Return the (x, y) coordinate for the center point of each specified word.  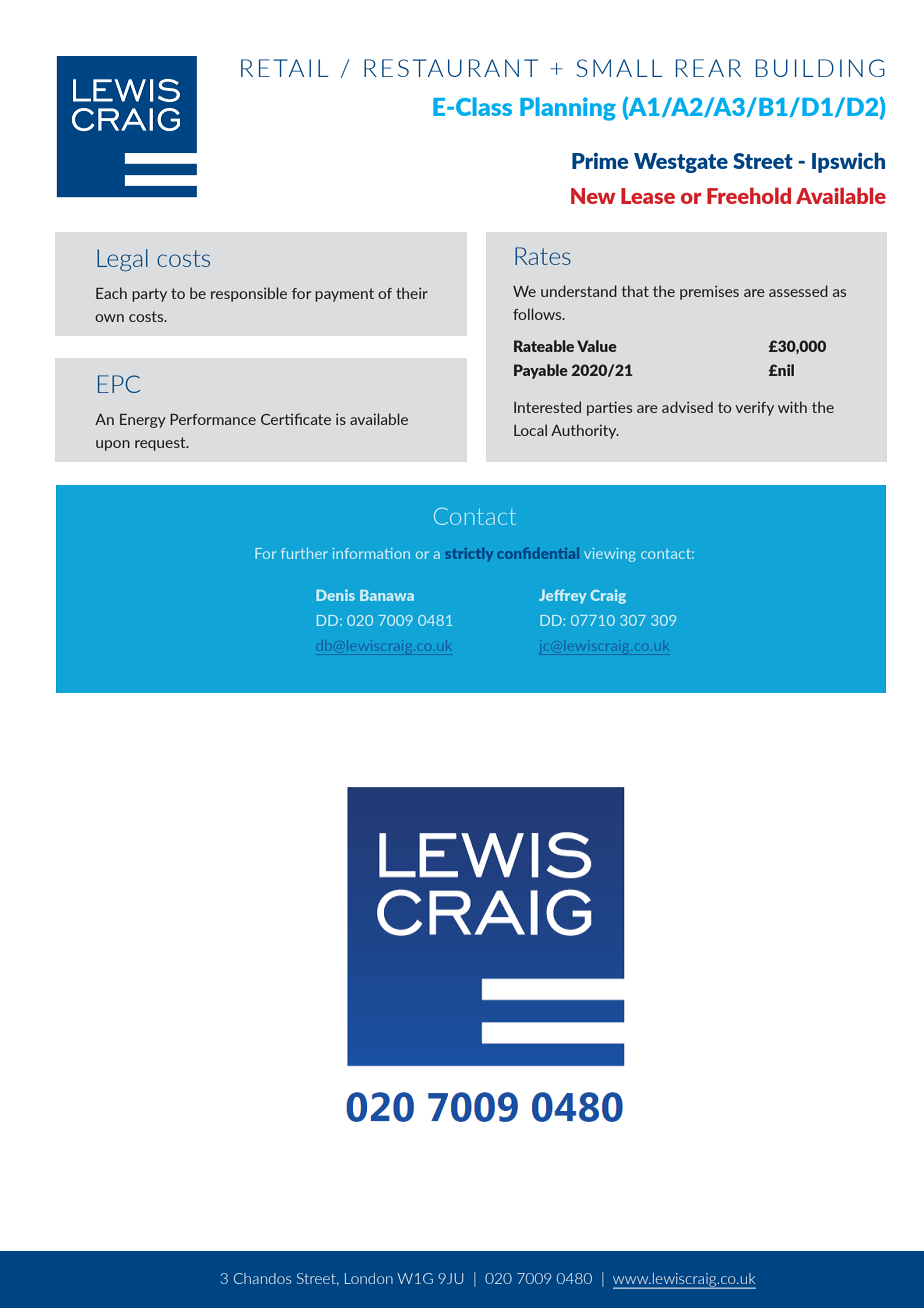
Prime (600, 161)
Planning (568, 109)
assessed (798, 291)
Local (530, 430)
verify (754, 408)
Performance (213, 419)
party (149, 295)
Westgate (681, 163)
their (412, 293)
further (304, 553)
